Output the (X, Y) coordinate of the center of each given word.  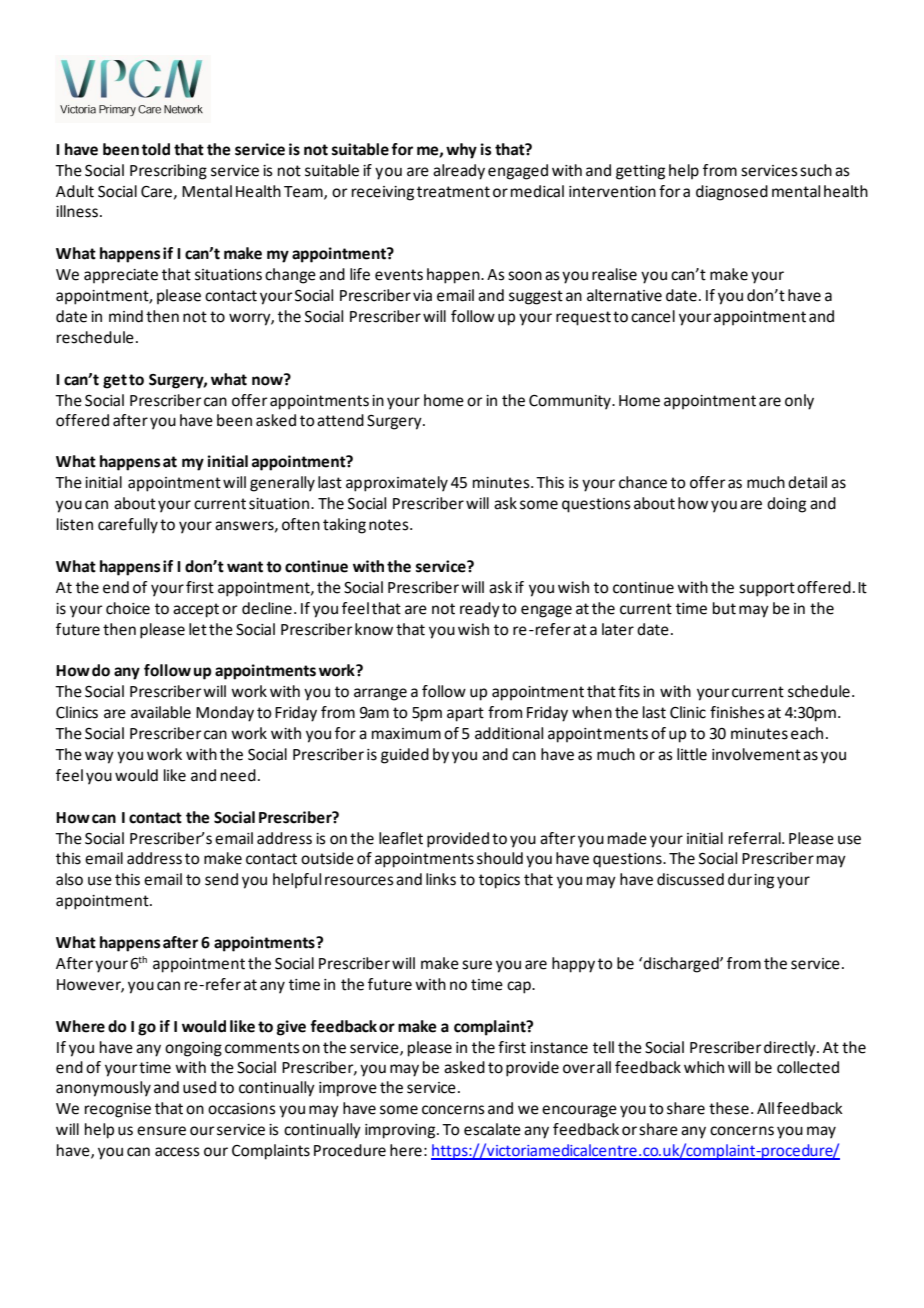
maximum (406, 734)
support (767, 589)
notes (390, 525)
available (161, 712)
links (441, 879)
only (799, 402)
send (221, 879)
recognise (118, 1110)
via (422, 296)
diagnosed (732, 193)
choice (128, 608)
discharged (681, 965)
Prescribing (168, 172)
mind (126, 316)
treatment (453, 192)
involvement (756, 754)
